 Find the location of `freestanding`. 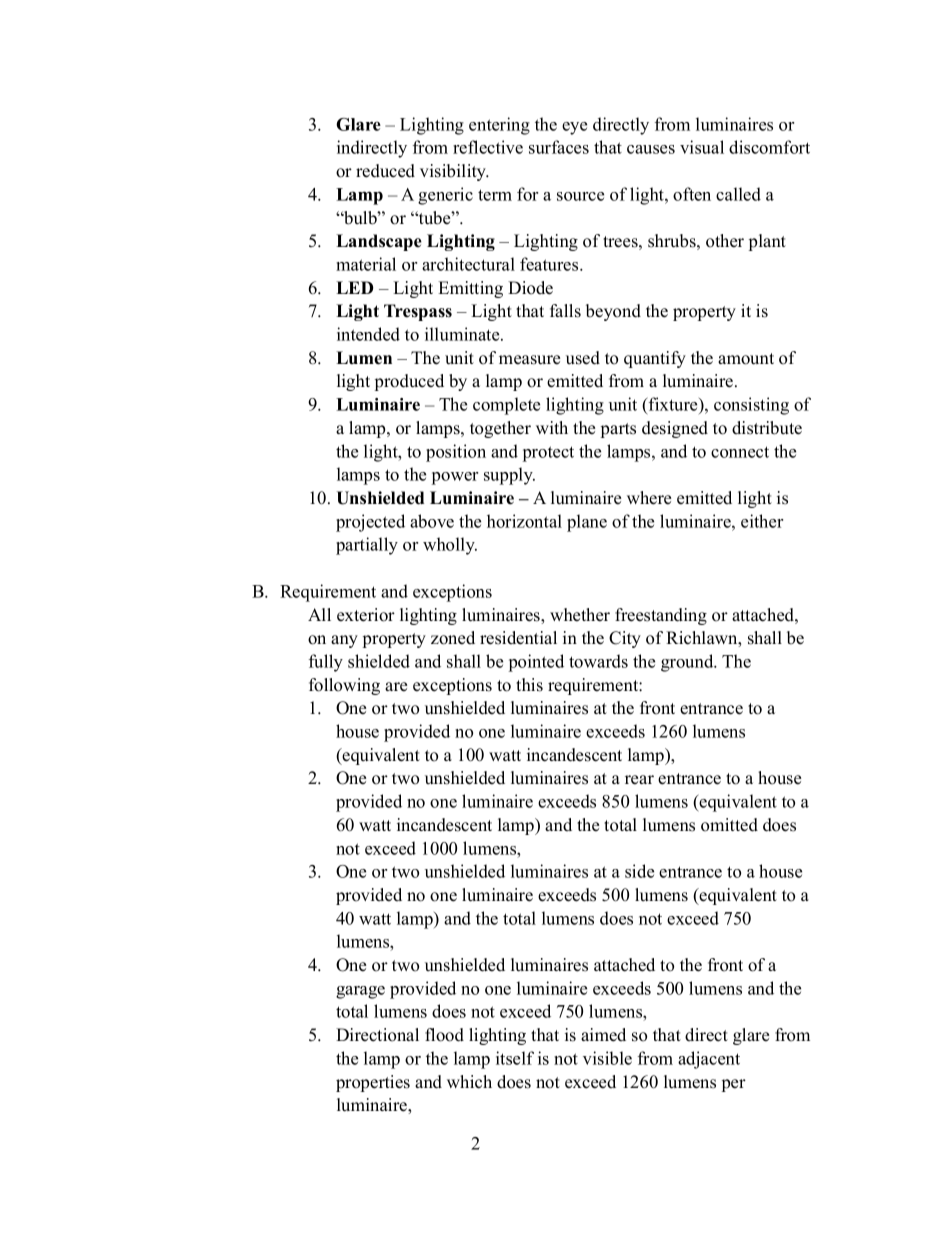

freestanding is located at coordinates (661, 616).
